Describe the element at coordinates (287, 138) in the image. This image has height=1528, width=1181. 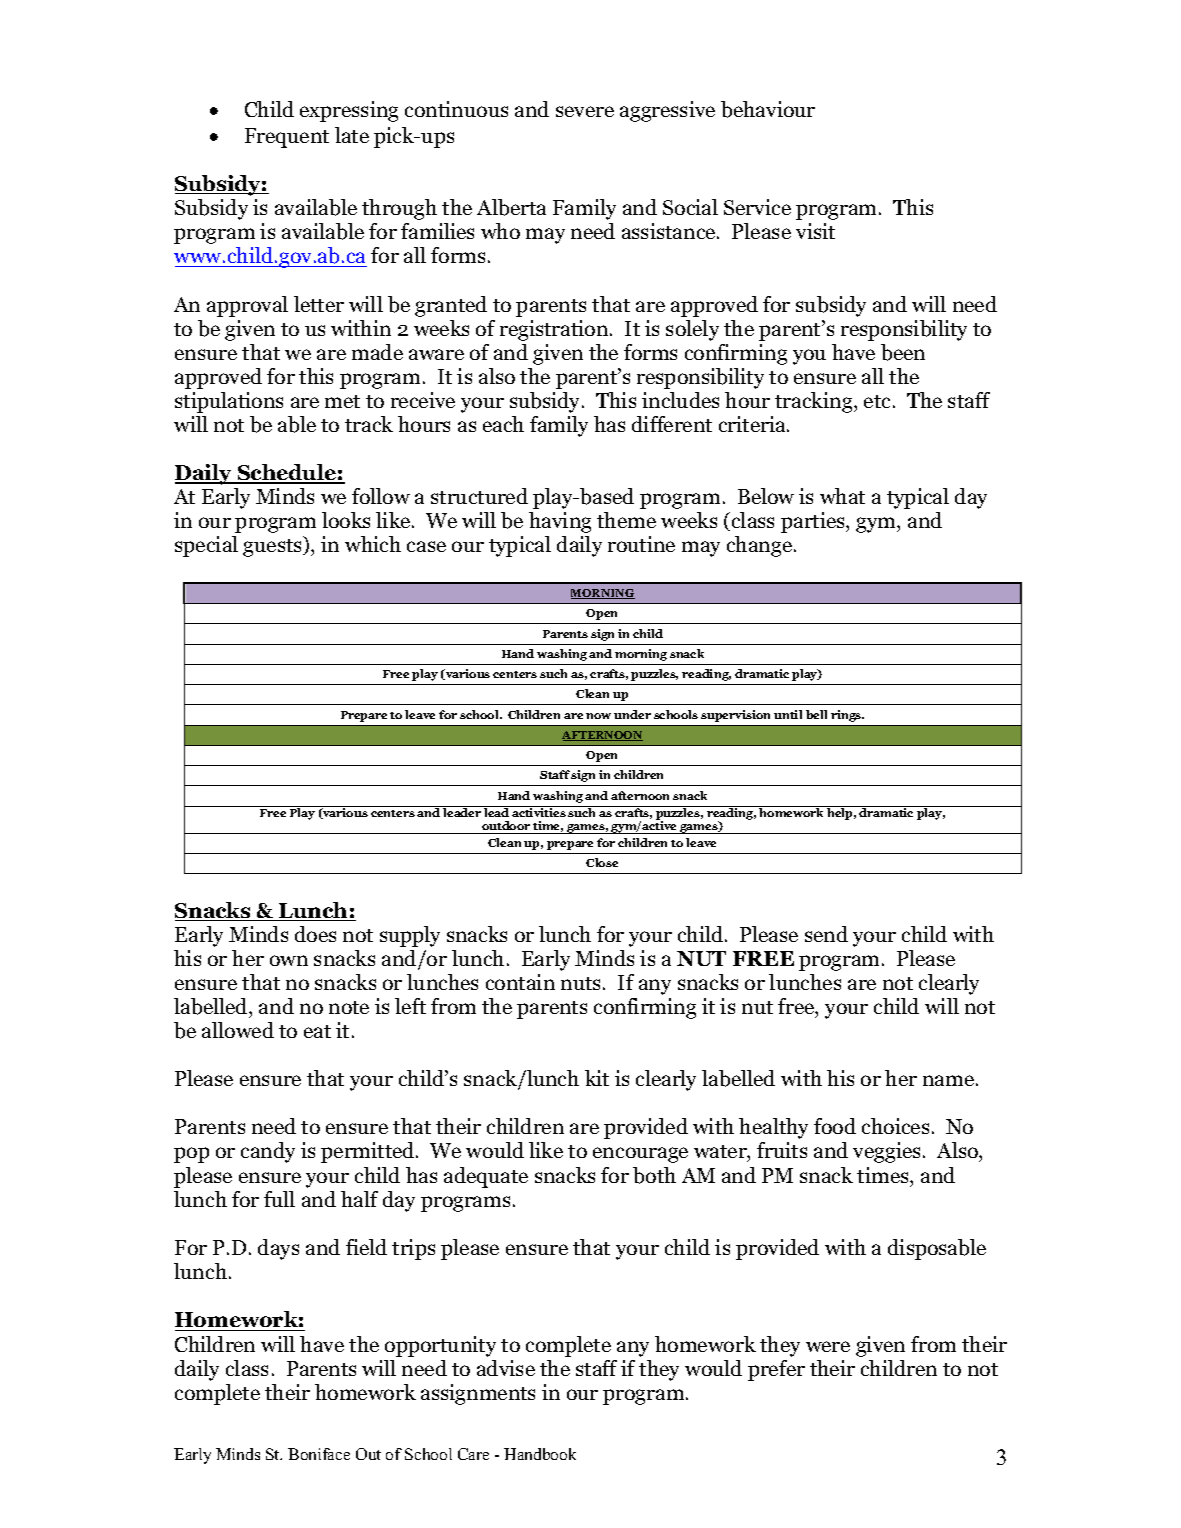
I see `Frequent` at that location.
